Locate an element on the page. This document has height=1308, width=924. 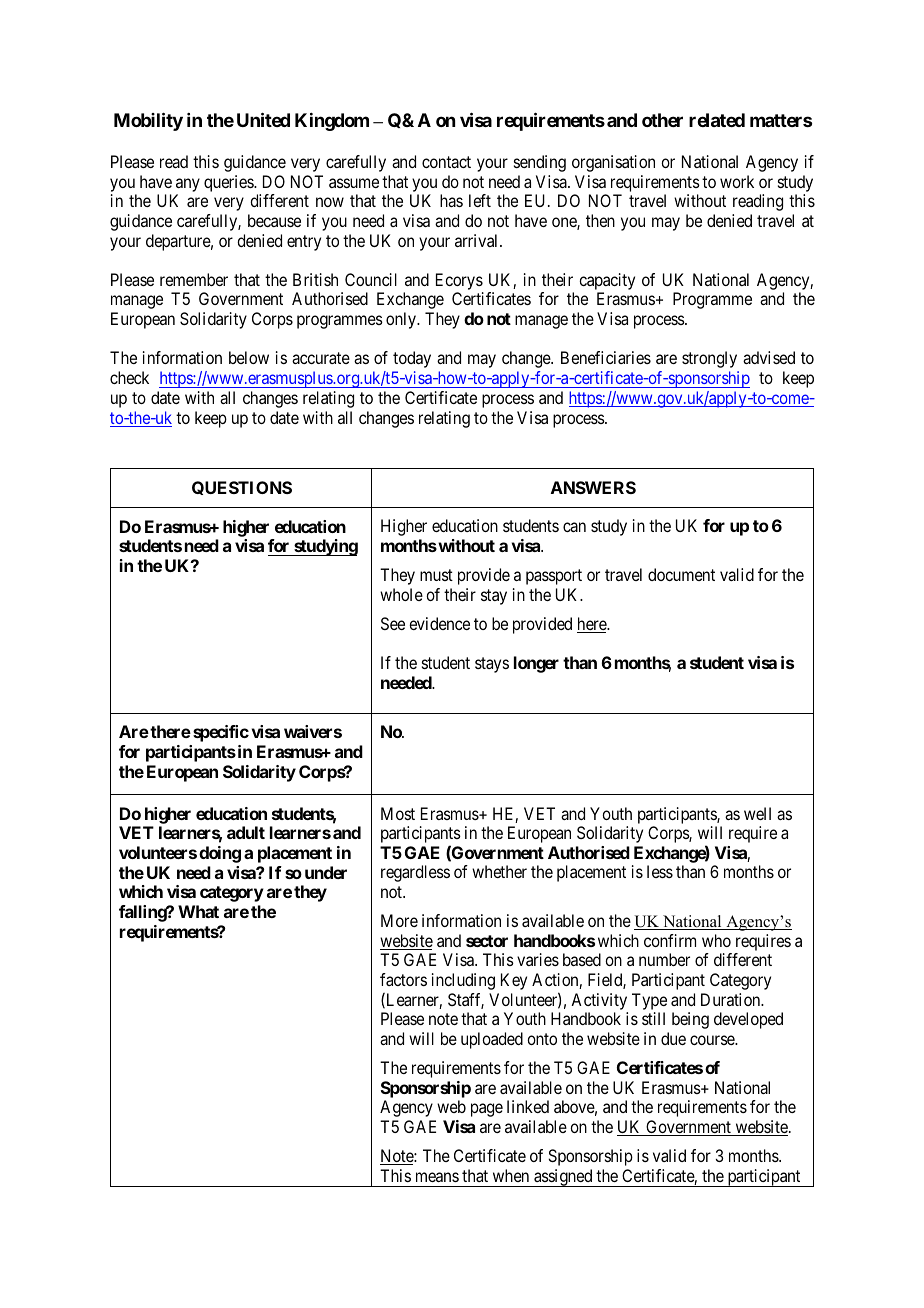
confirm is located at coordinates (670, 940).
